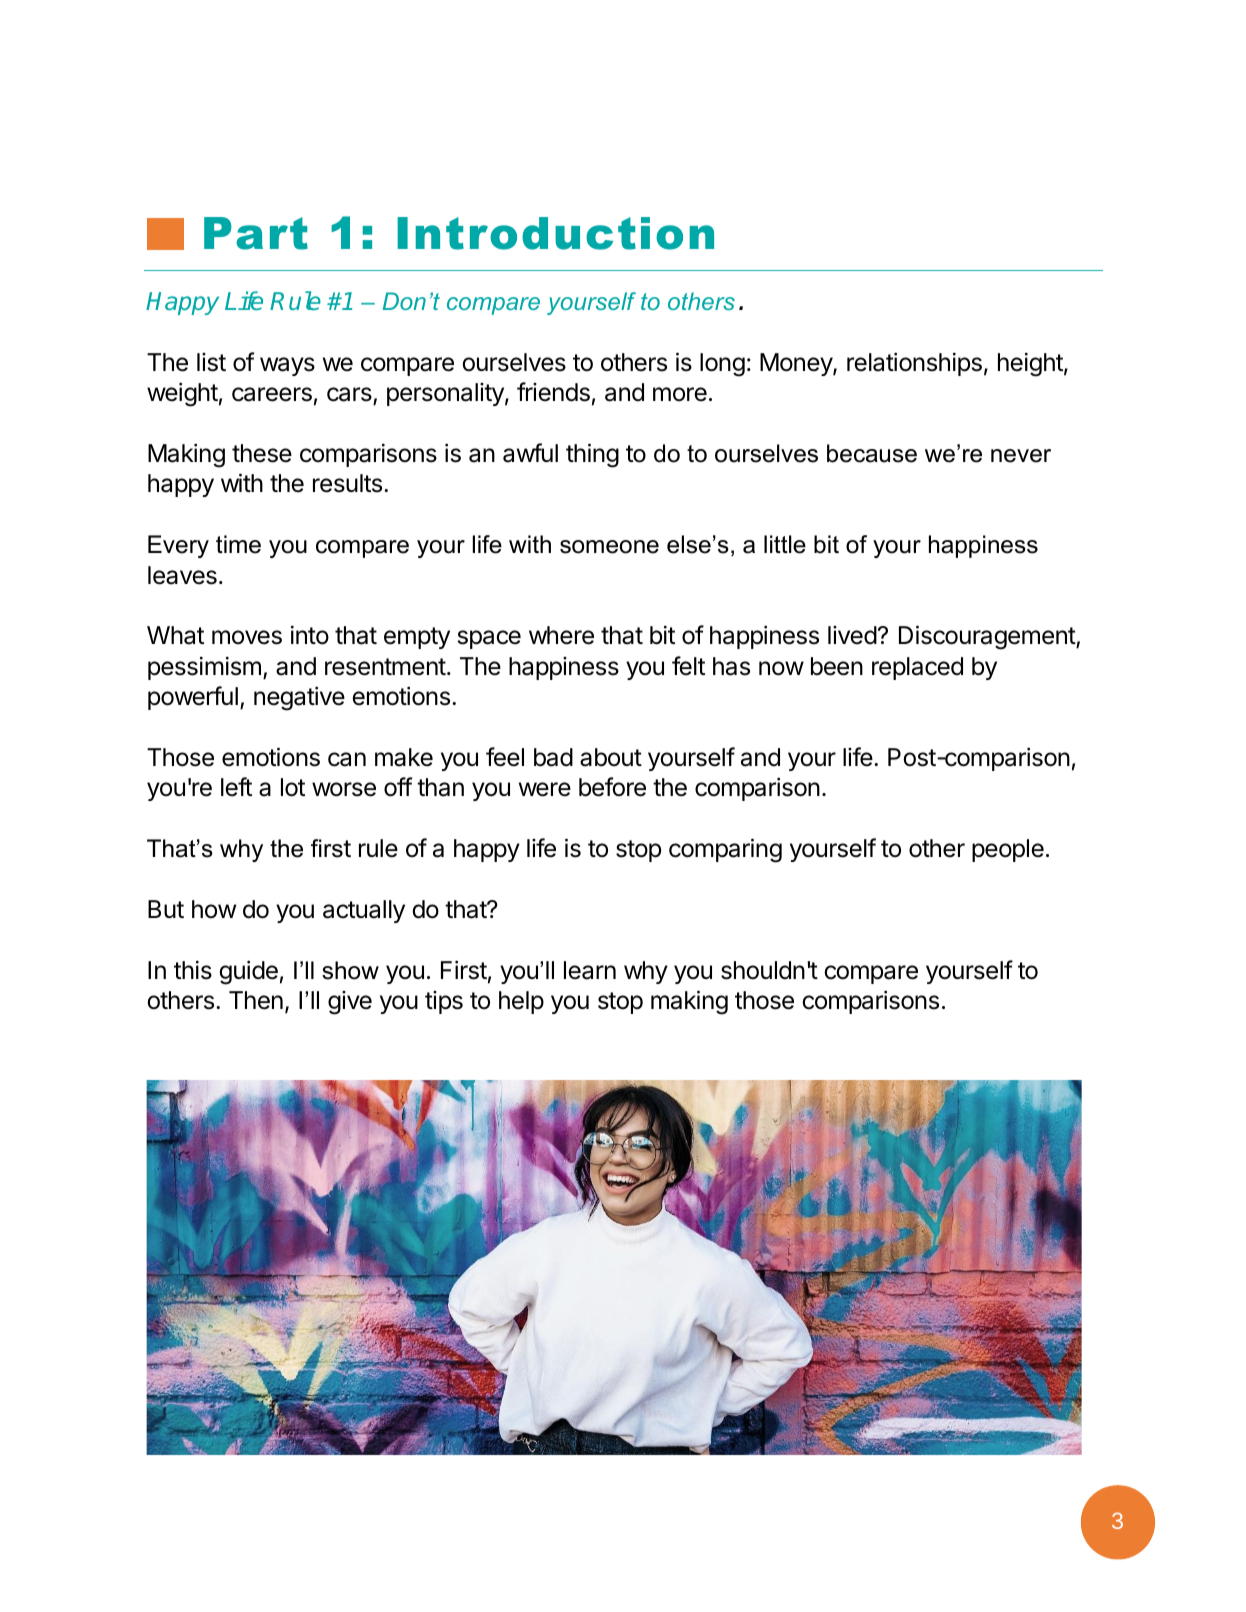  What do you see at coordinates (1008, 850) in the screenshot?
I see `people` at bounding box center [1008, 850].
